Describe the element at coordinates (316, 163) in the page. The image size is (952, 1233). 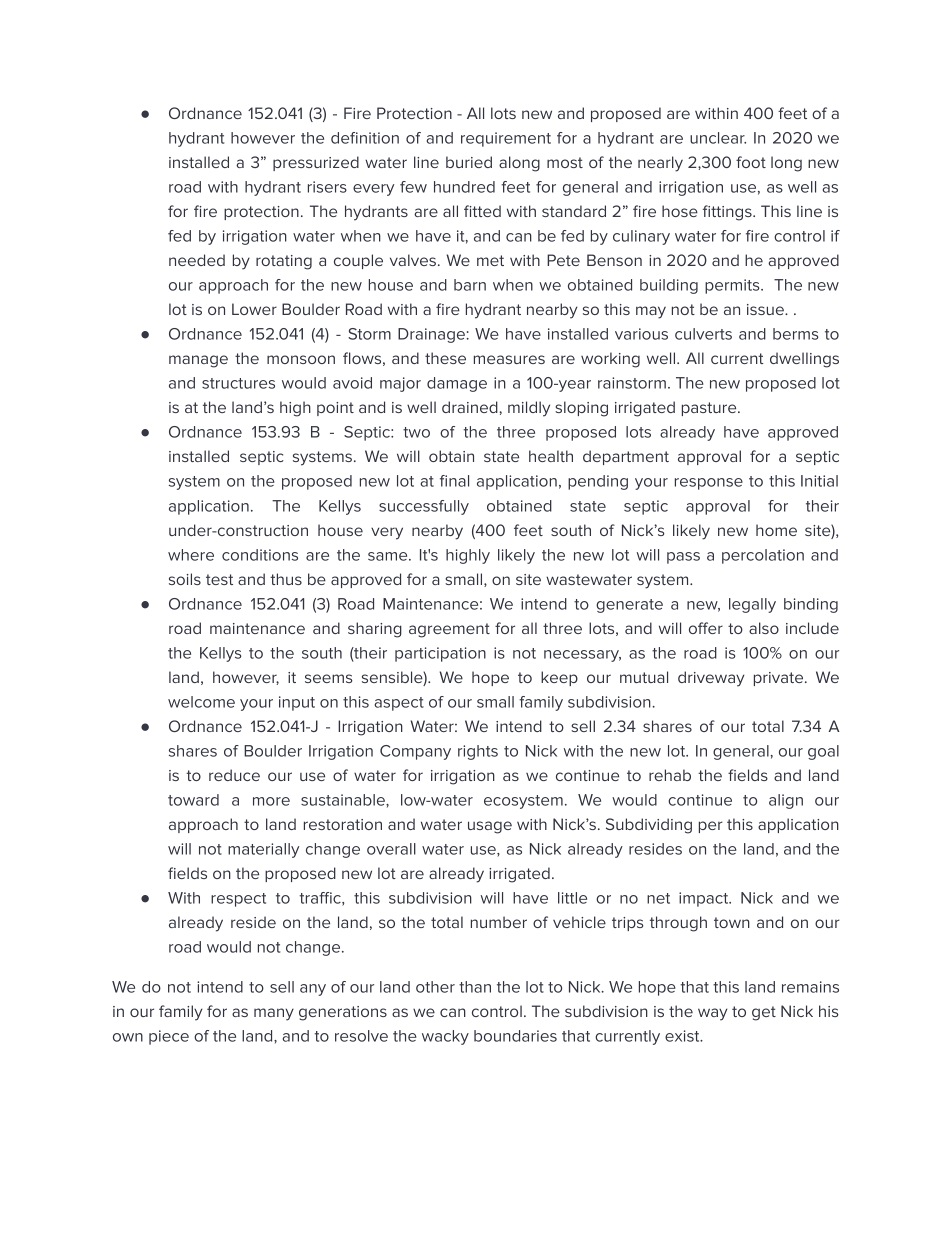
I see `pressurized` at that location.
